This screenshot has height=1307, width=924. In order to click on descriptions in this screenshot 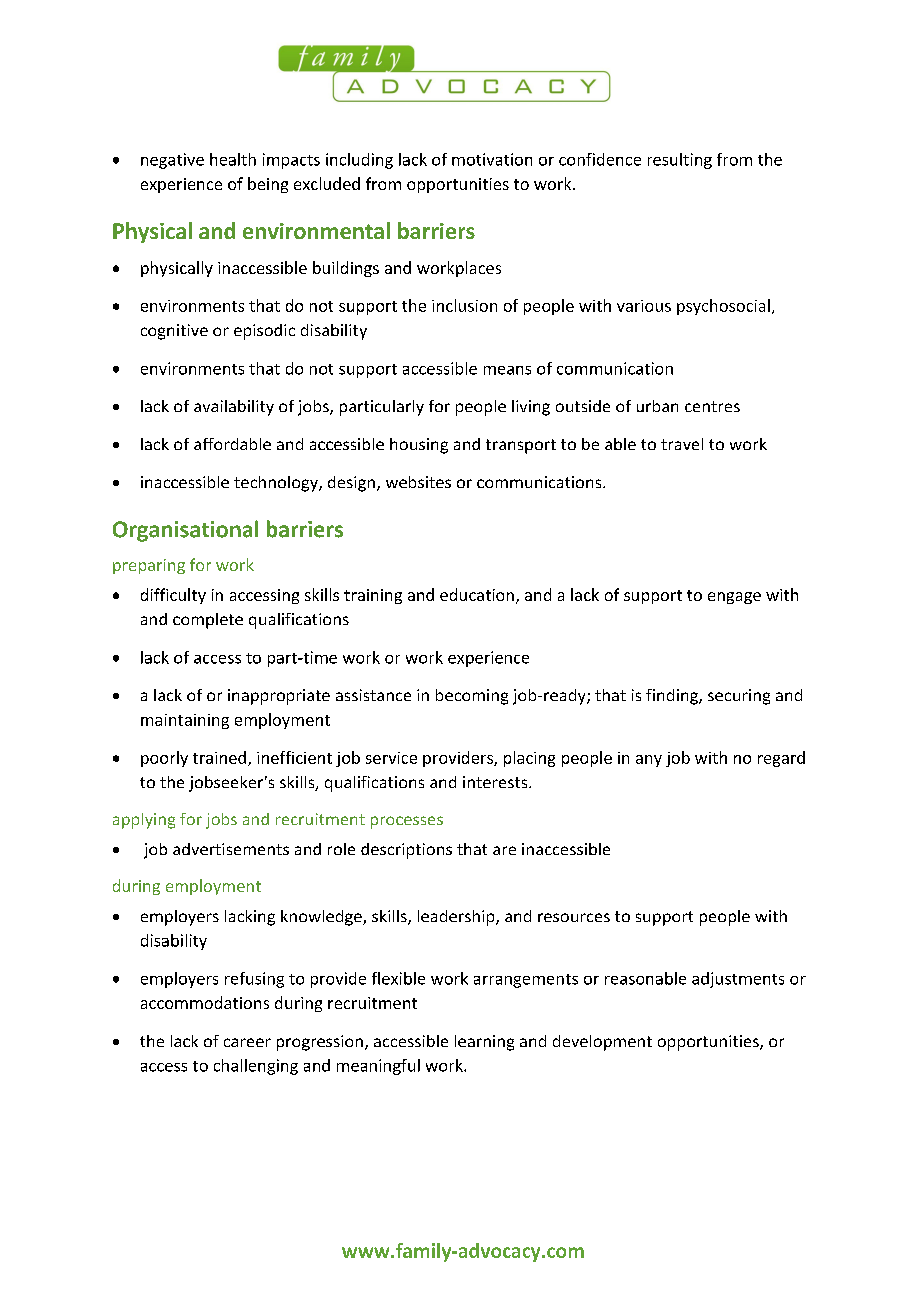, I will do `click(406, 851)`.
